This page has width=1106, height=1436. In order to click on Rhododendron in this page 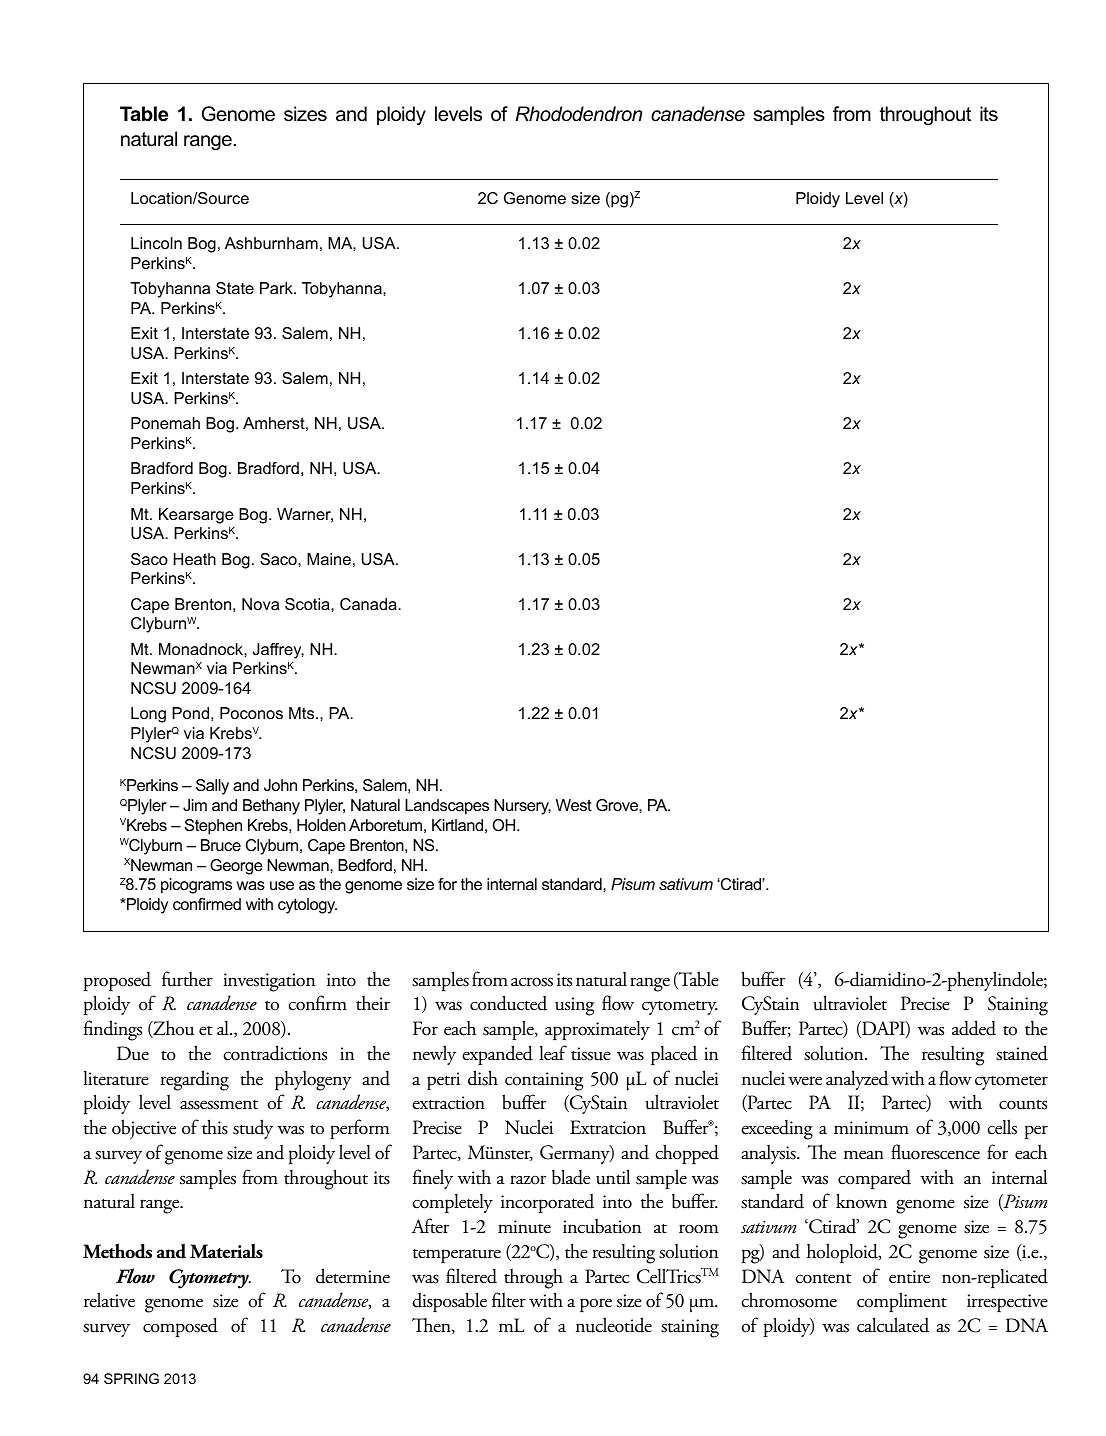, I will do `click(578, 114)`.
